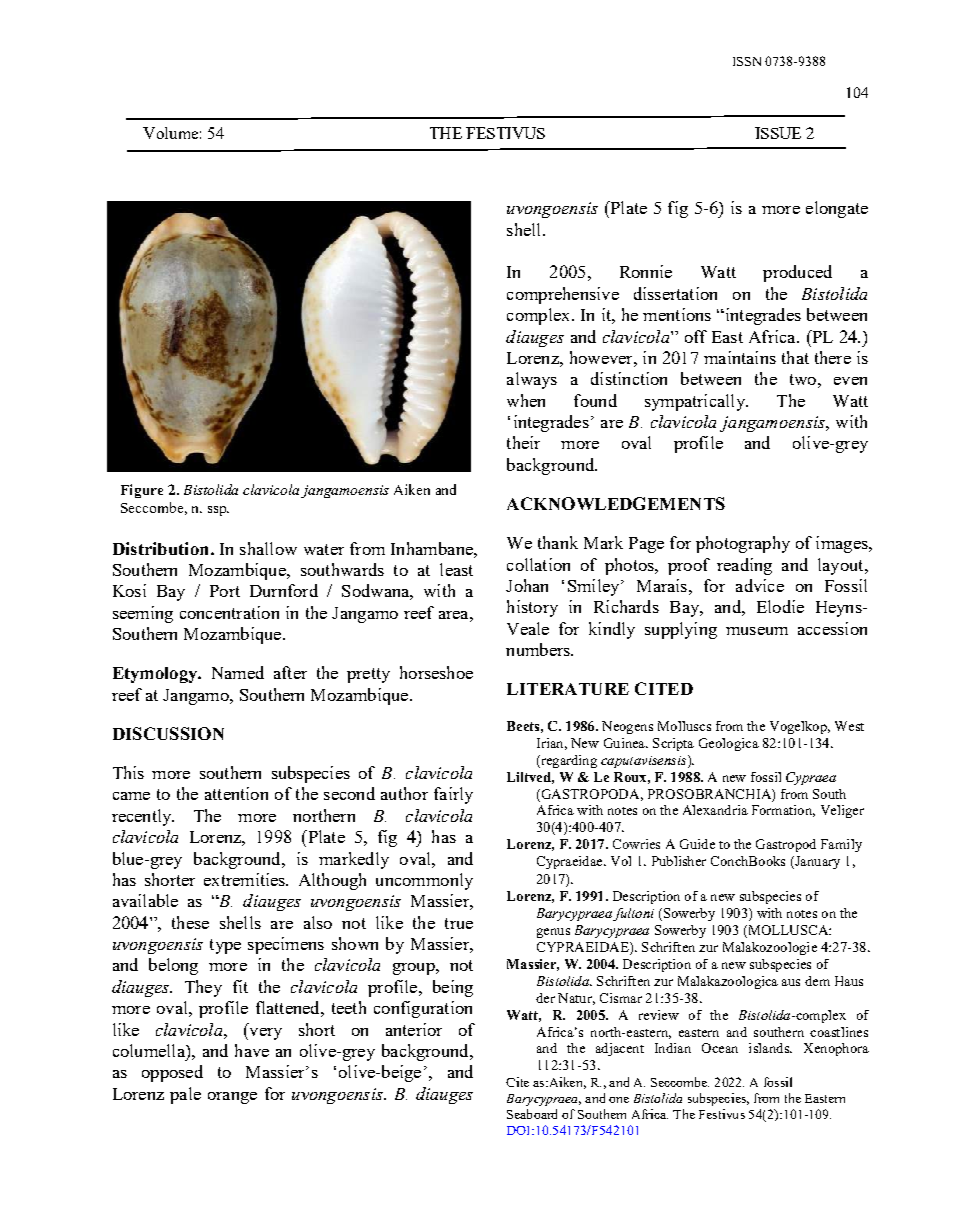  Describe the element at coordinates (527, 585) in the document. I see `Johan` at that location.
